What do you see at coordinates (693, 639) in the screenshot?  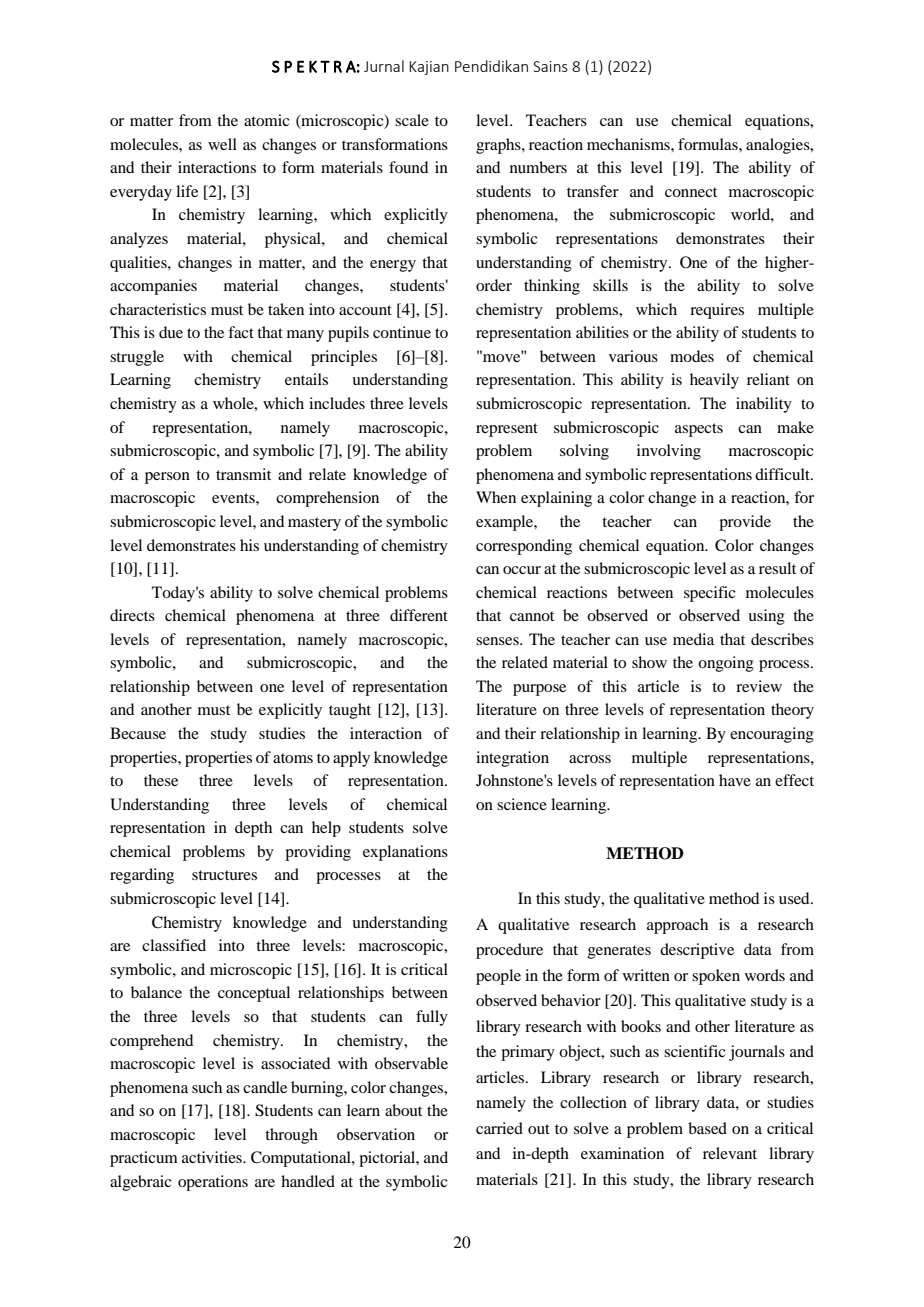 I see `media` at bounding box center [693, 639].
